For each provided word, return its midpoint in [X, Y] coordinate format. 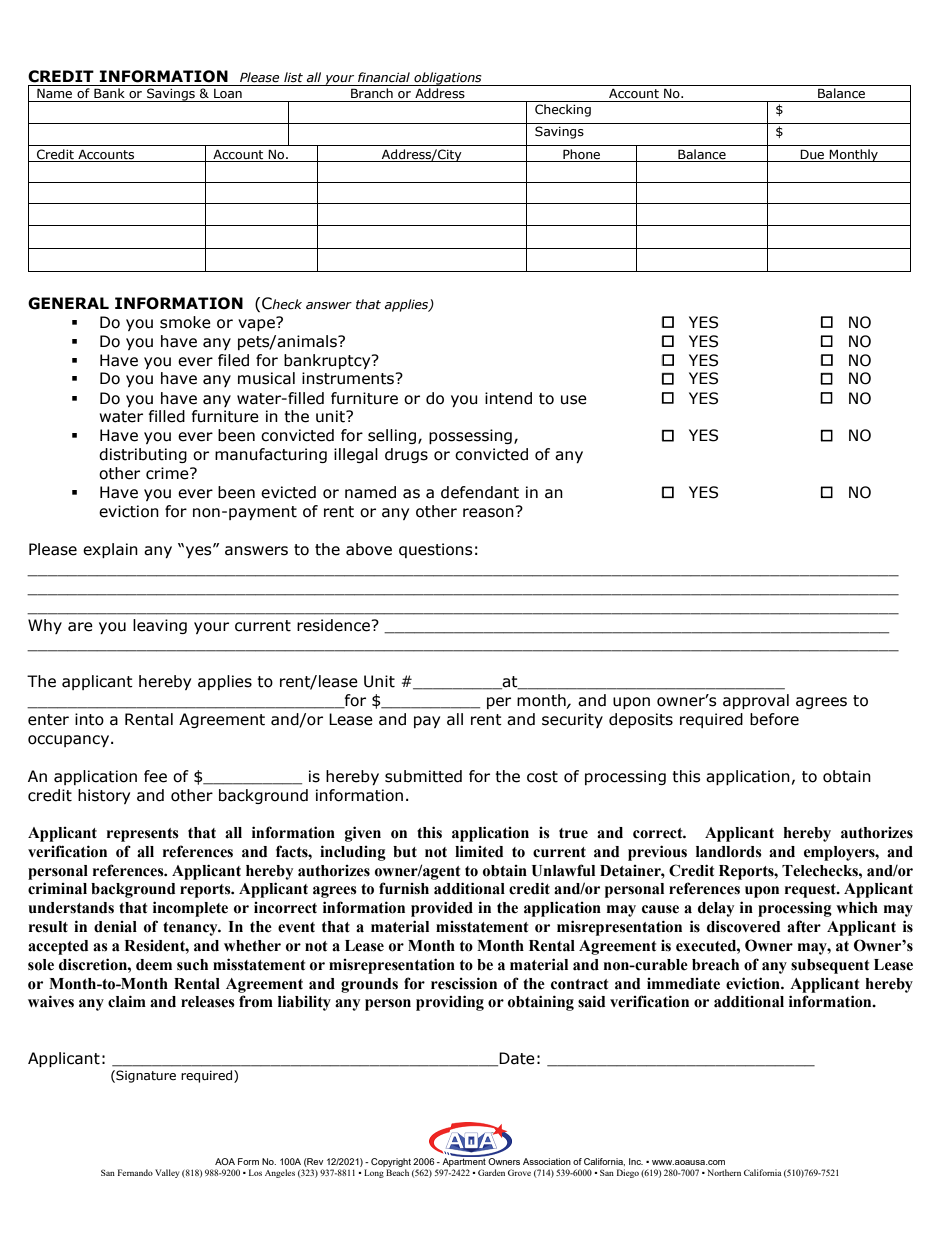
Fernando [135, 1172]
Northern [724, 1172]
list [293, 77]
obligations [448, 79]
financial [384, 77]
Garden [491, 1172]
